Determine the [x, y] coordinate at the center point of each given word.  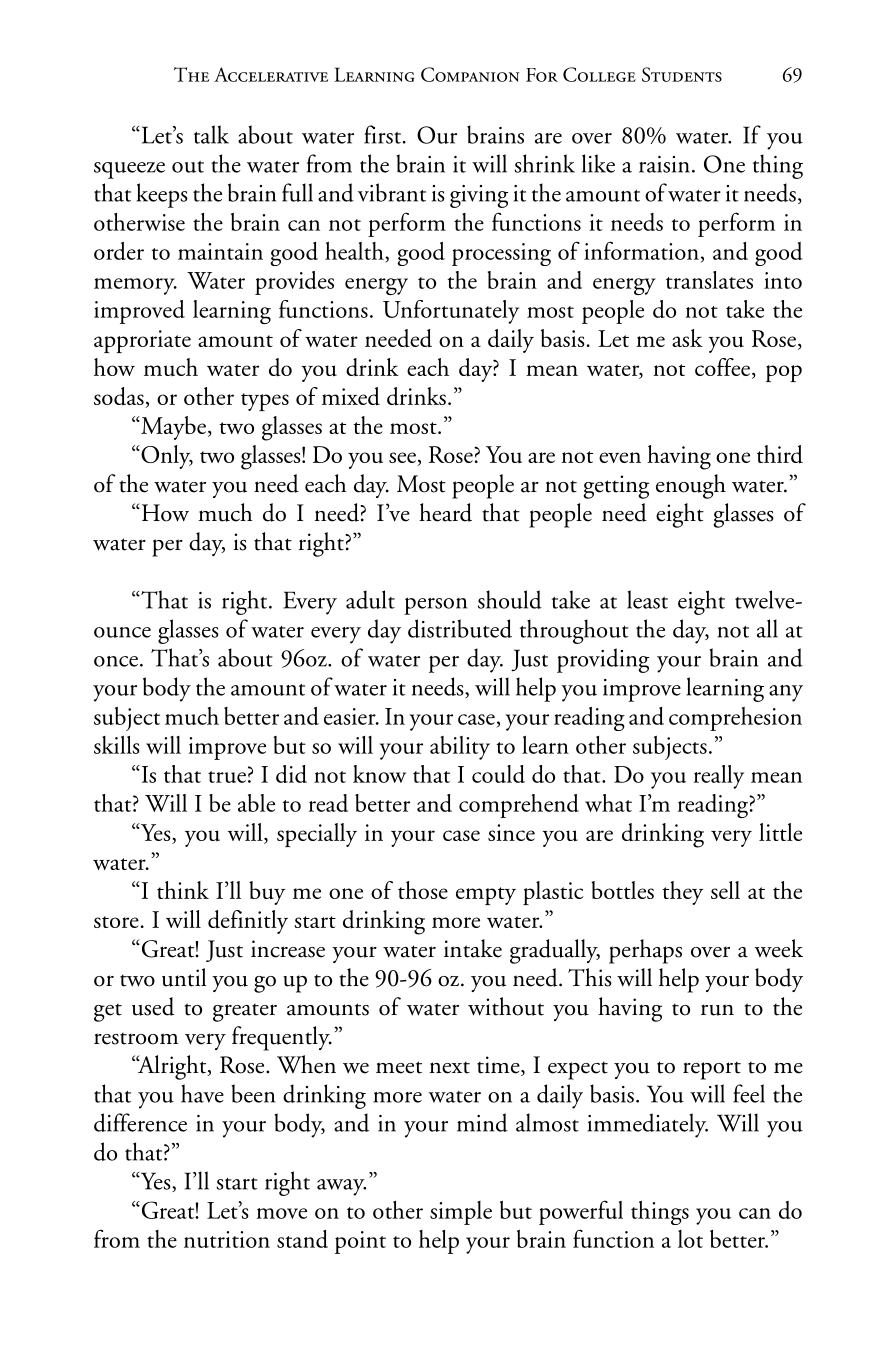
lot [690, 1239]
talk [211, 134]
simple [461, 1213]
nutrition [227, 1239]
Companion [470, 74]
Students [682, 74]
